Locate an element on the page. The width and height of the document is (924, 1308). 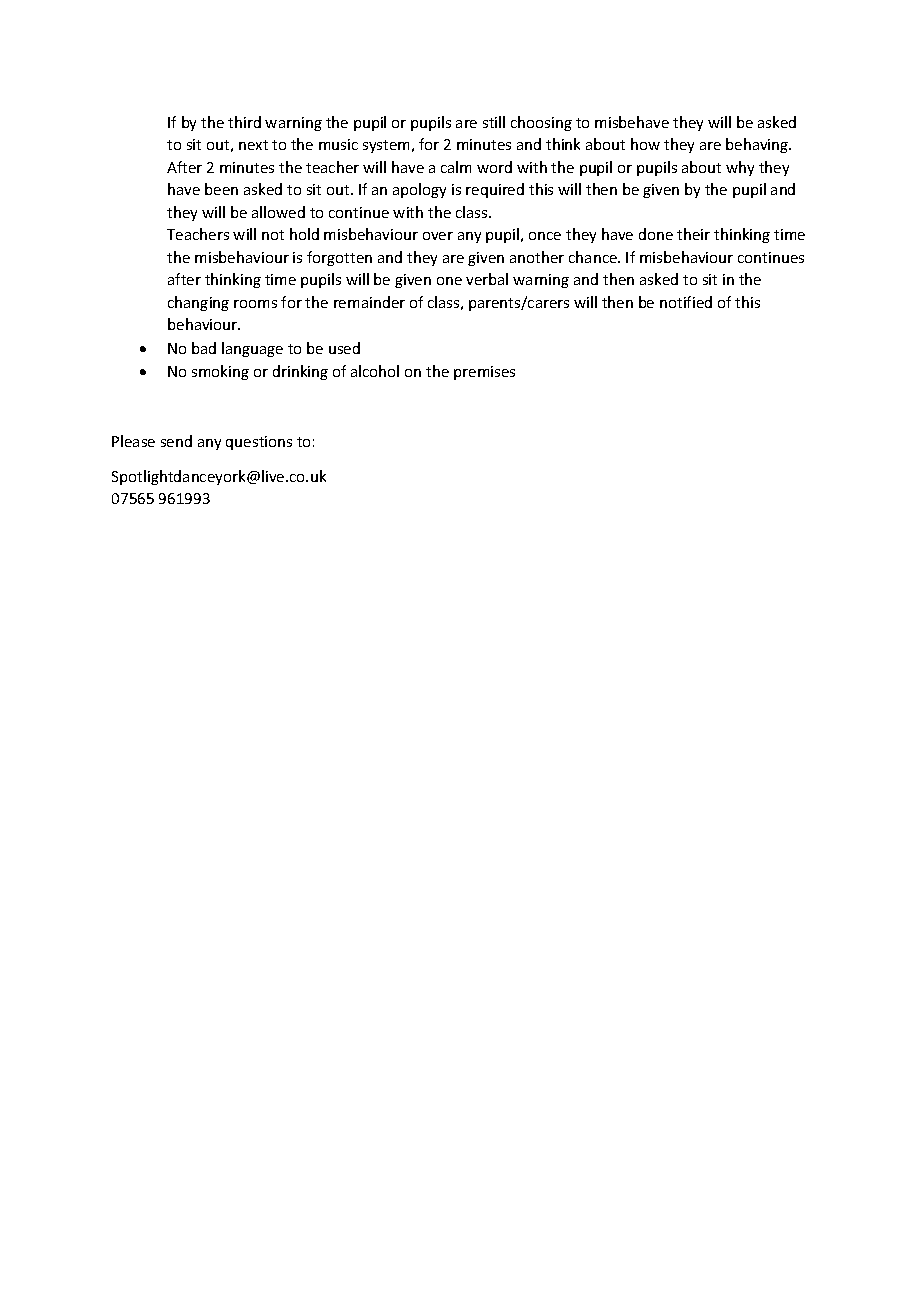
still is located at coordinates (494, 122).
